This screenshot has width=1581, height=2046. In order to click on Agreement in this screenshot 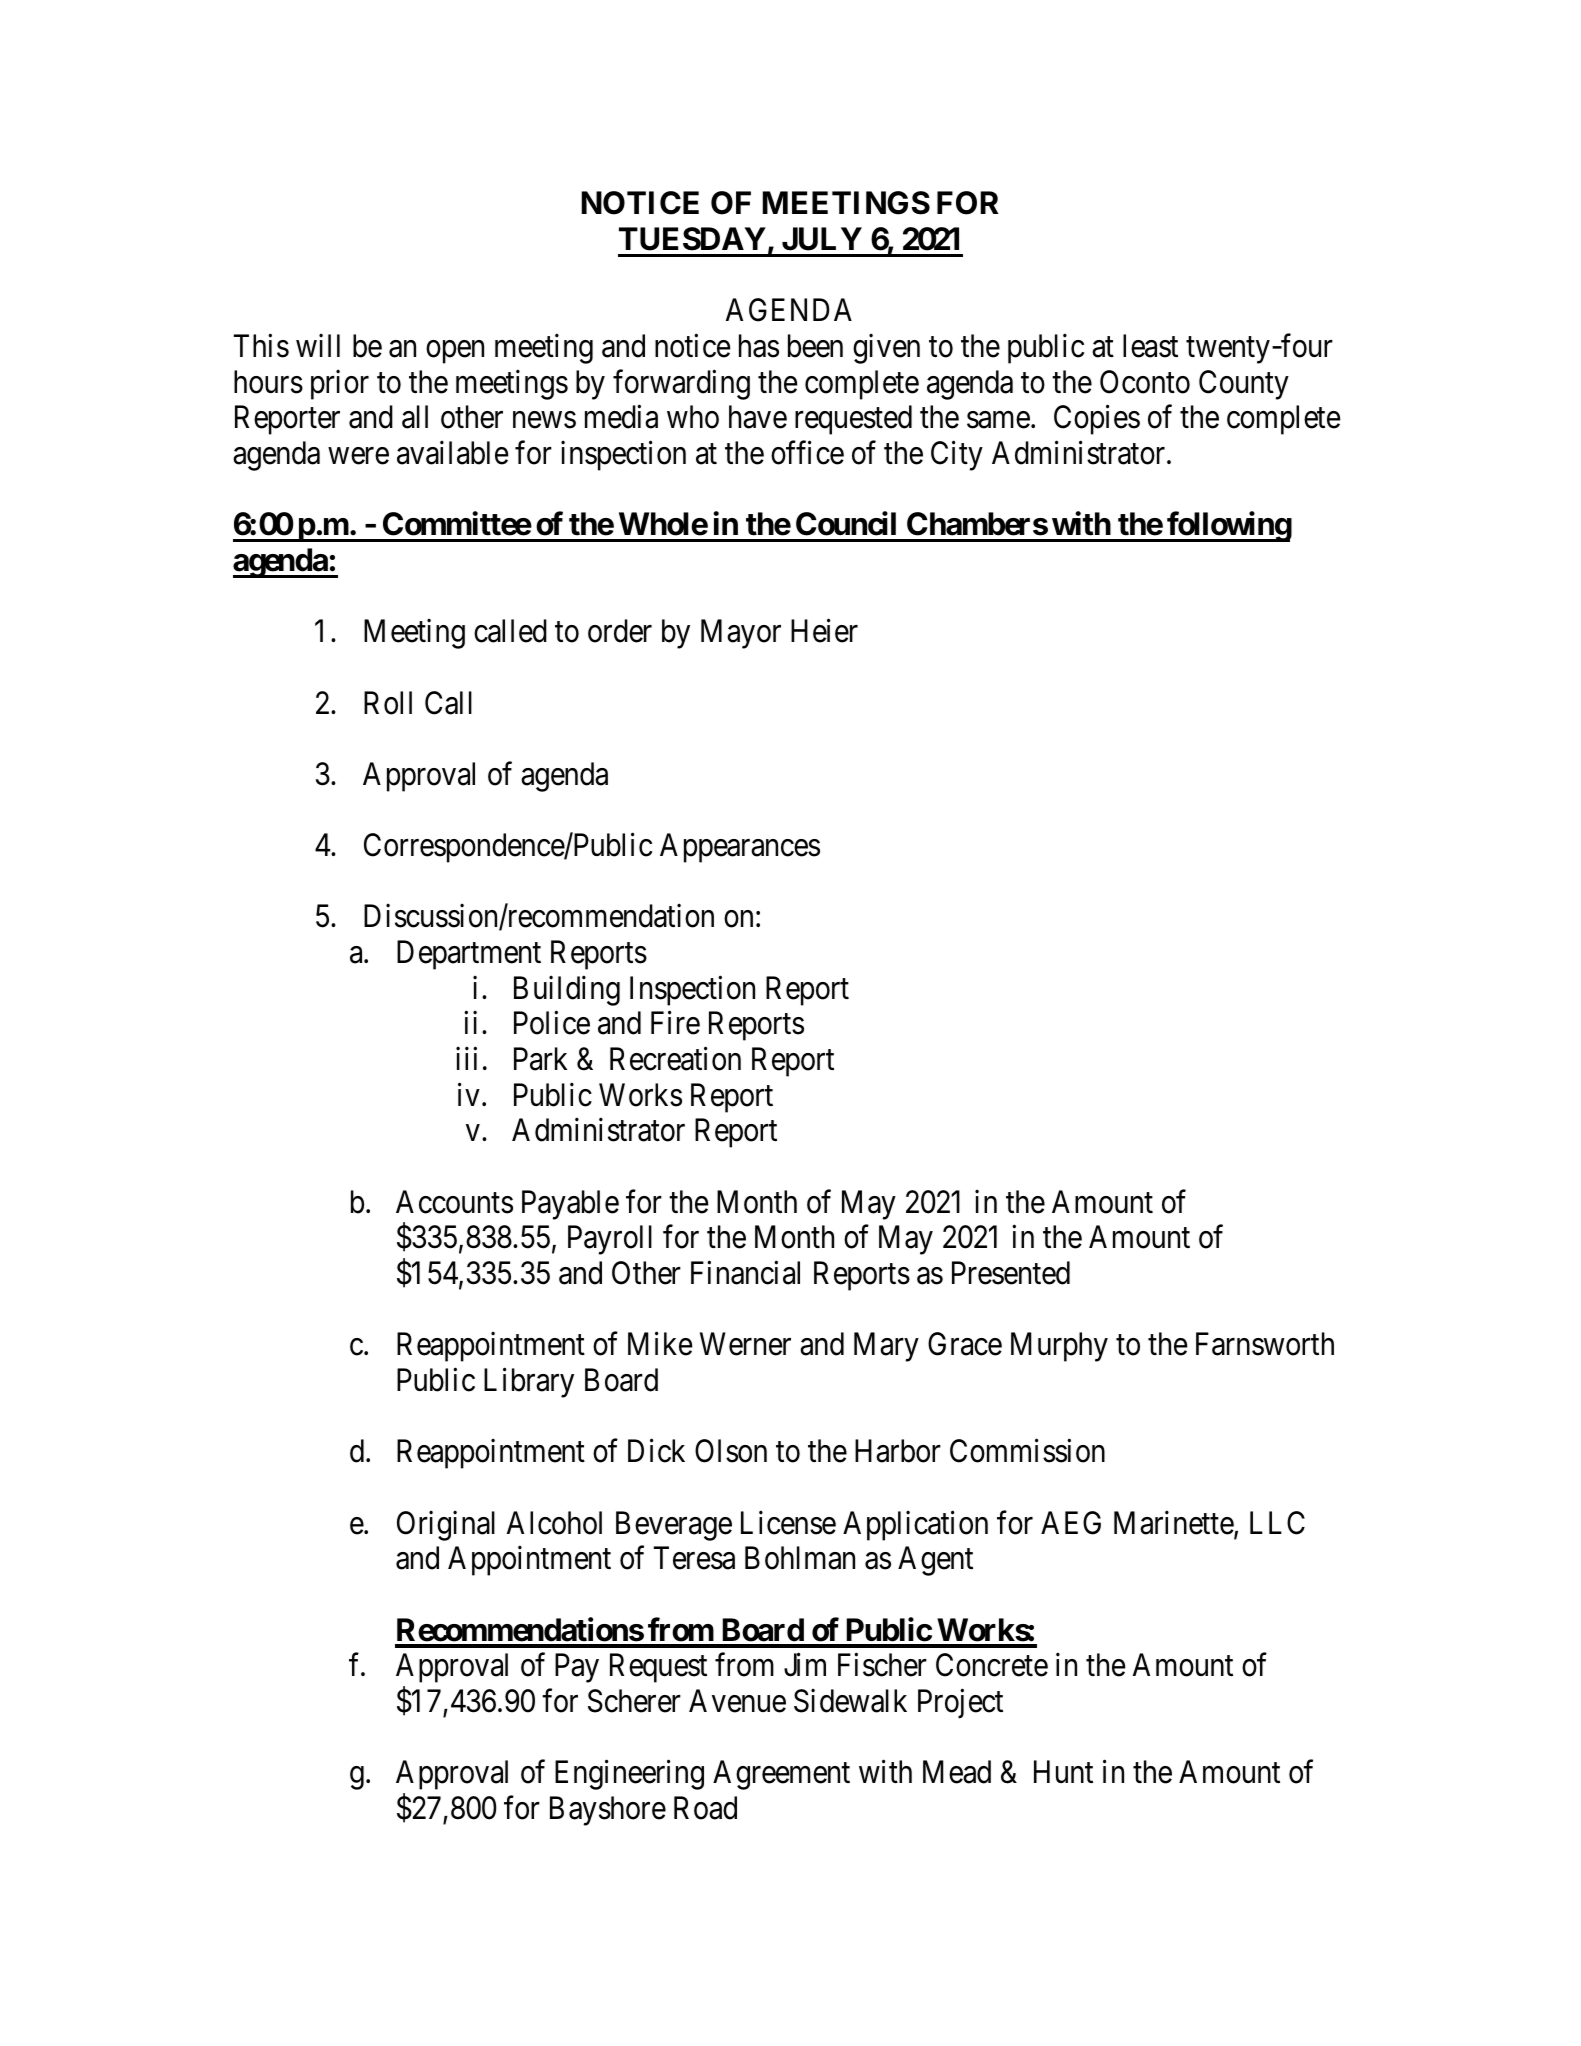, I will do `click(781, 1775)`.
